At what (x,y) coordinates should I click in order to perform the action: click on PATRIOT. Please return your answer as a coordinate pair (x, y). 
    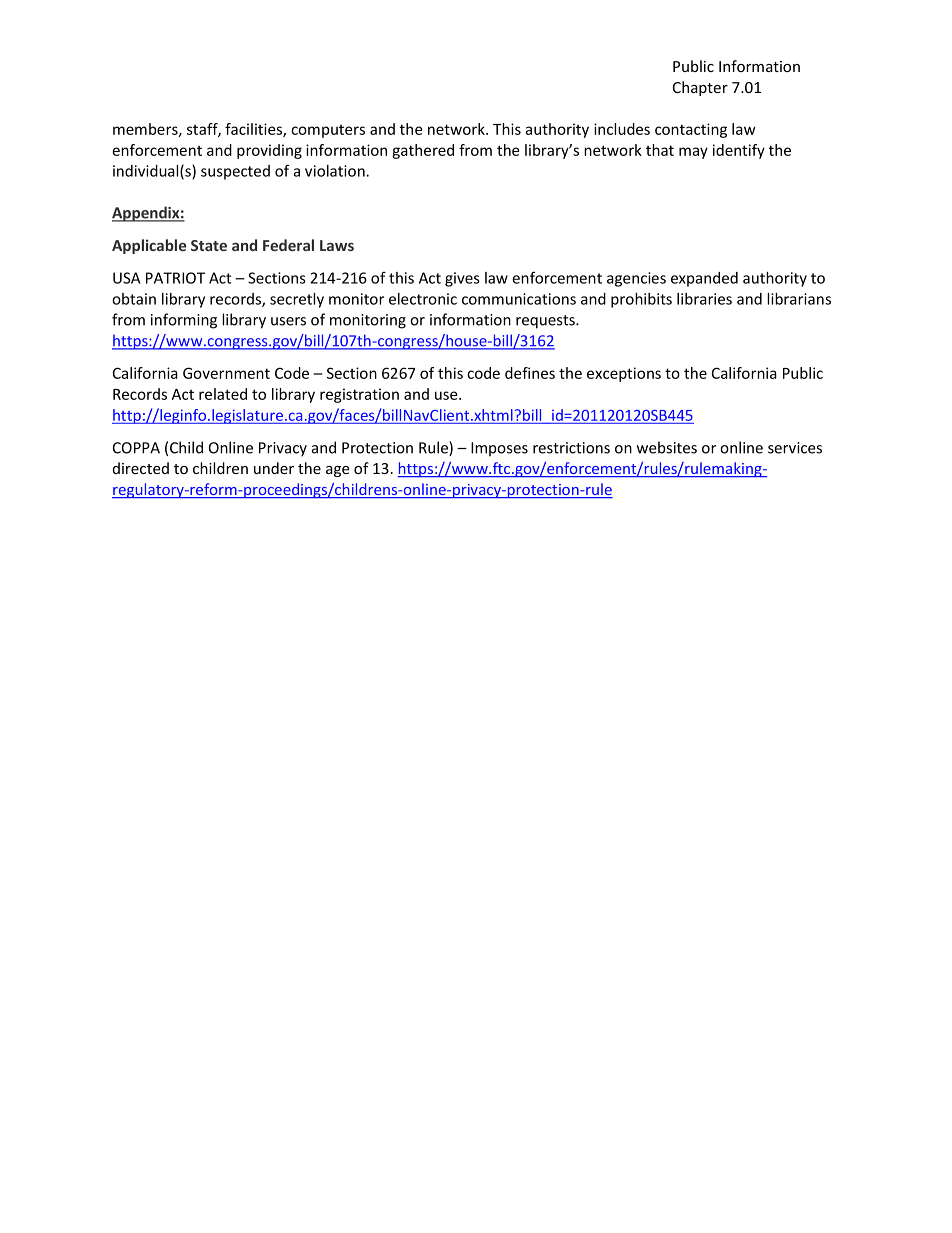
    Looking at the image, I should click on (175, 278).
